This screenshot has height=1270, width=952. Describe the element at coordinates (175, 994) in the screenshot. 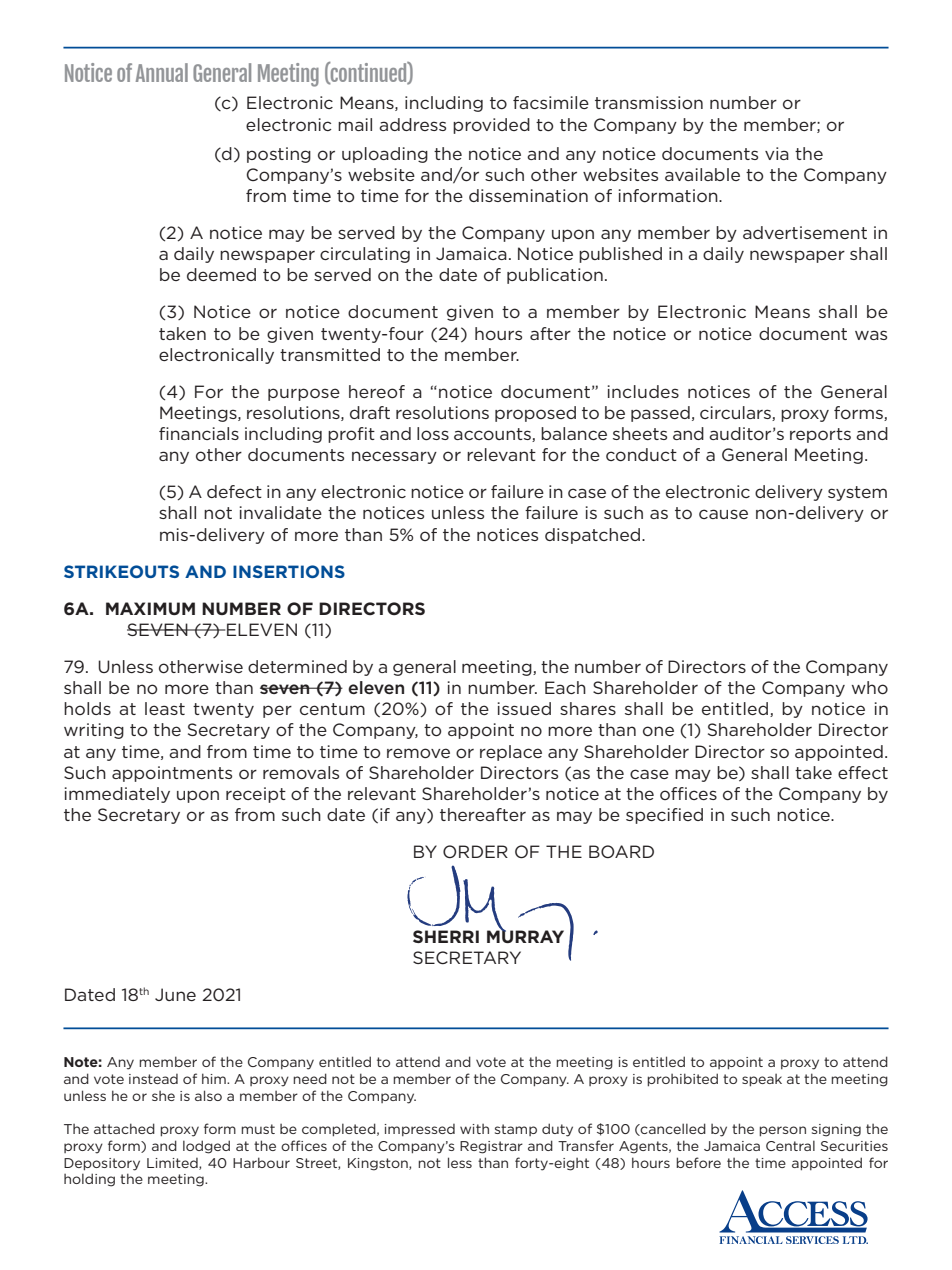

I see `June` at that location.
